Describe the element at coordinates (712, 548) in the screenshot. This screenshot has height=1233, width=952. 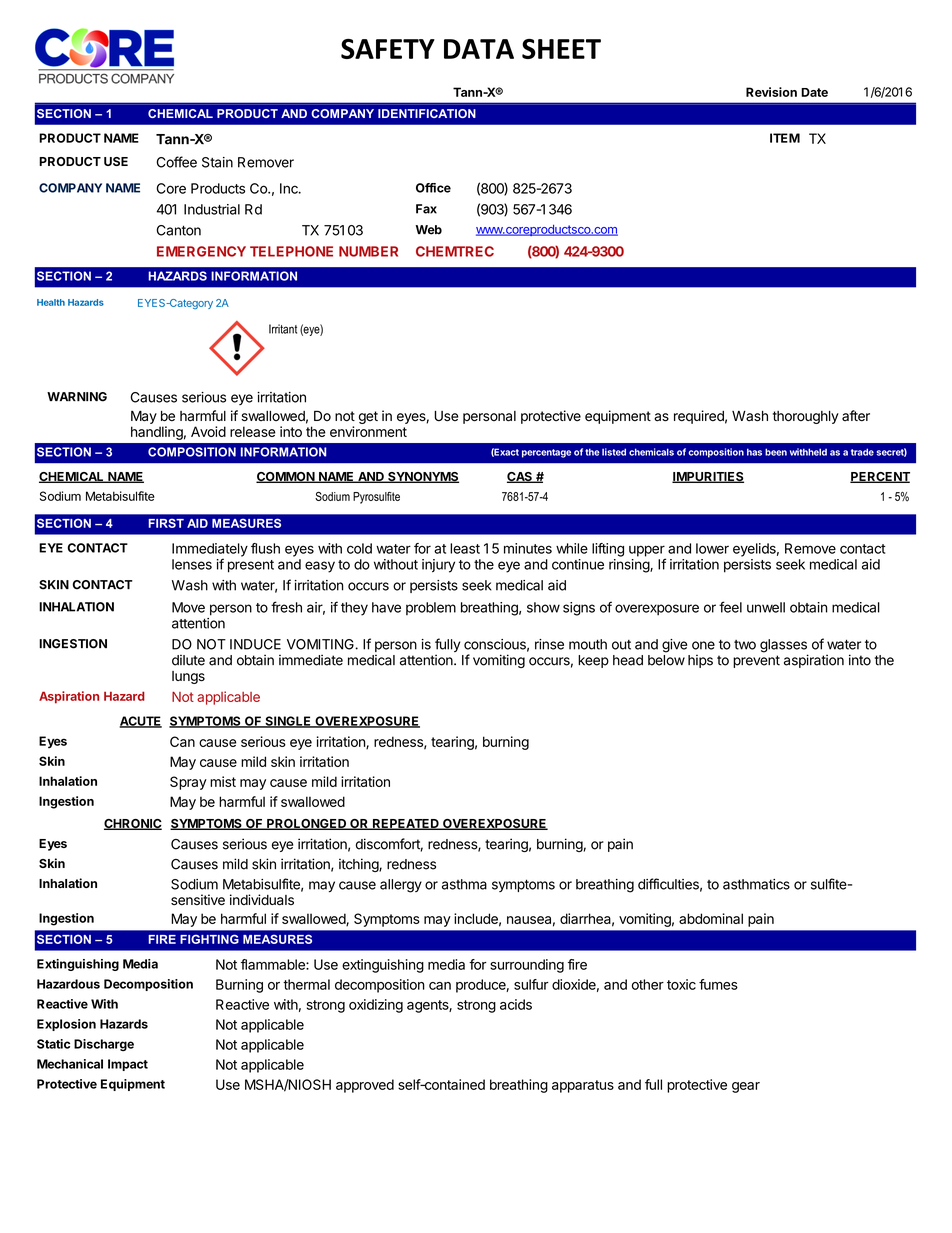
I see `lower` at that location.
